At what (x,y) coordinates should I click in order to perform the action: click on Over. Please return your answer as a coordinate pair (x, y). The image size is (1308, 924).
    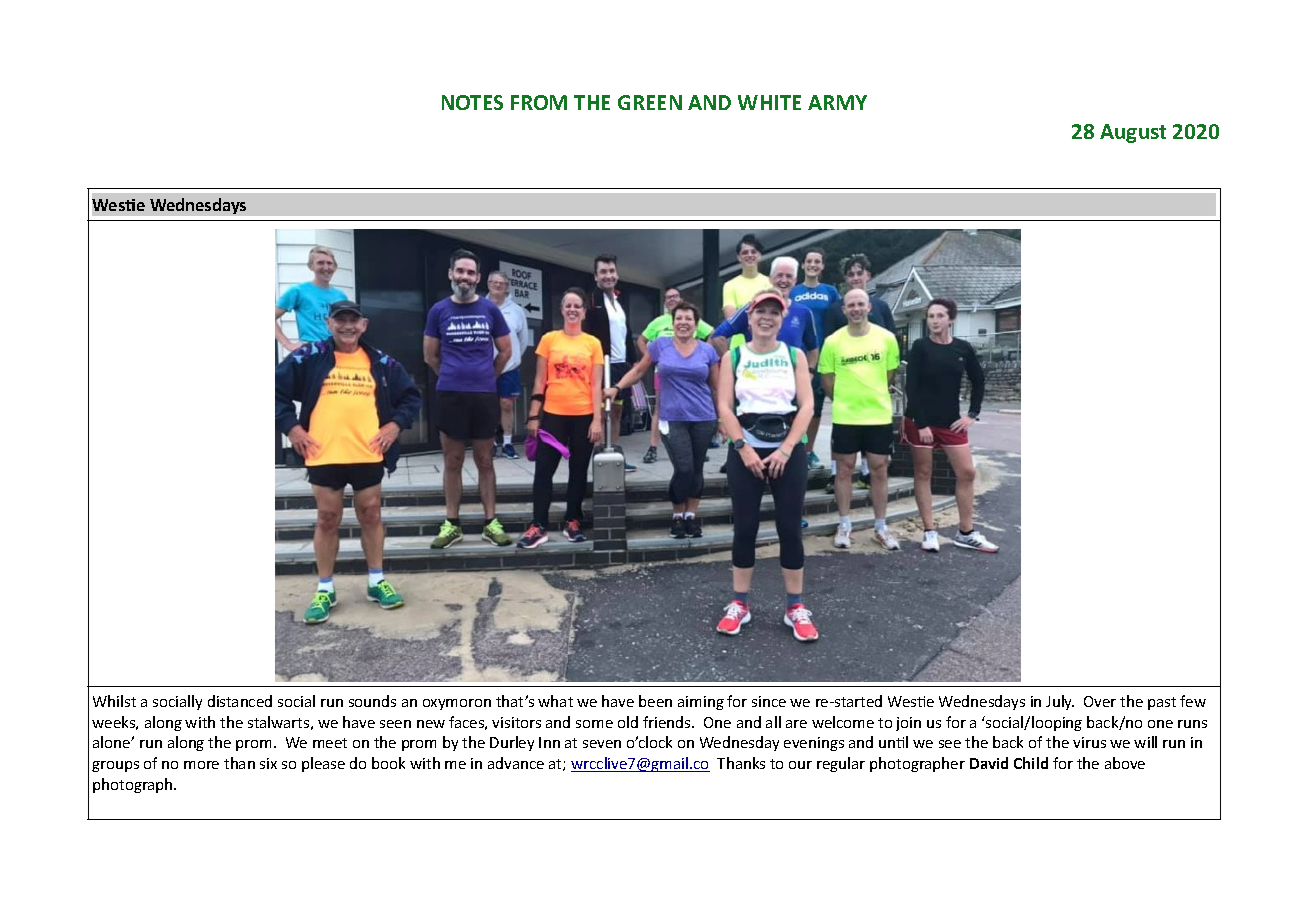
    Looking at the image, I should click on (1100, 701).
